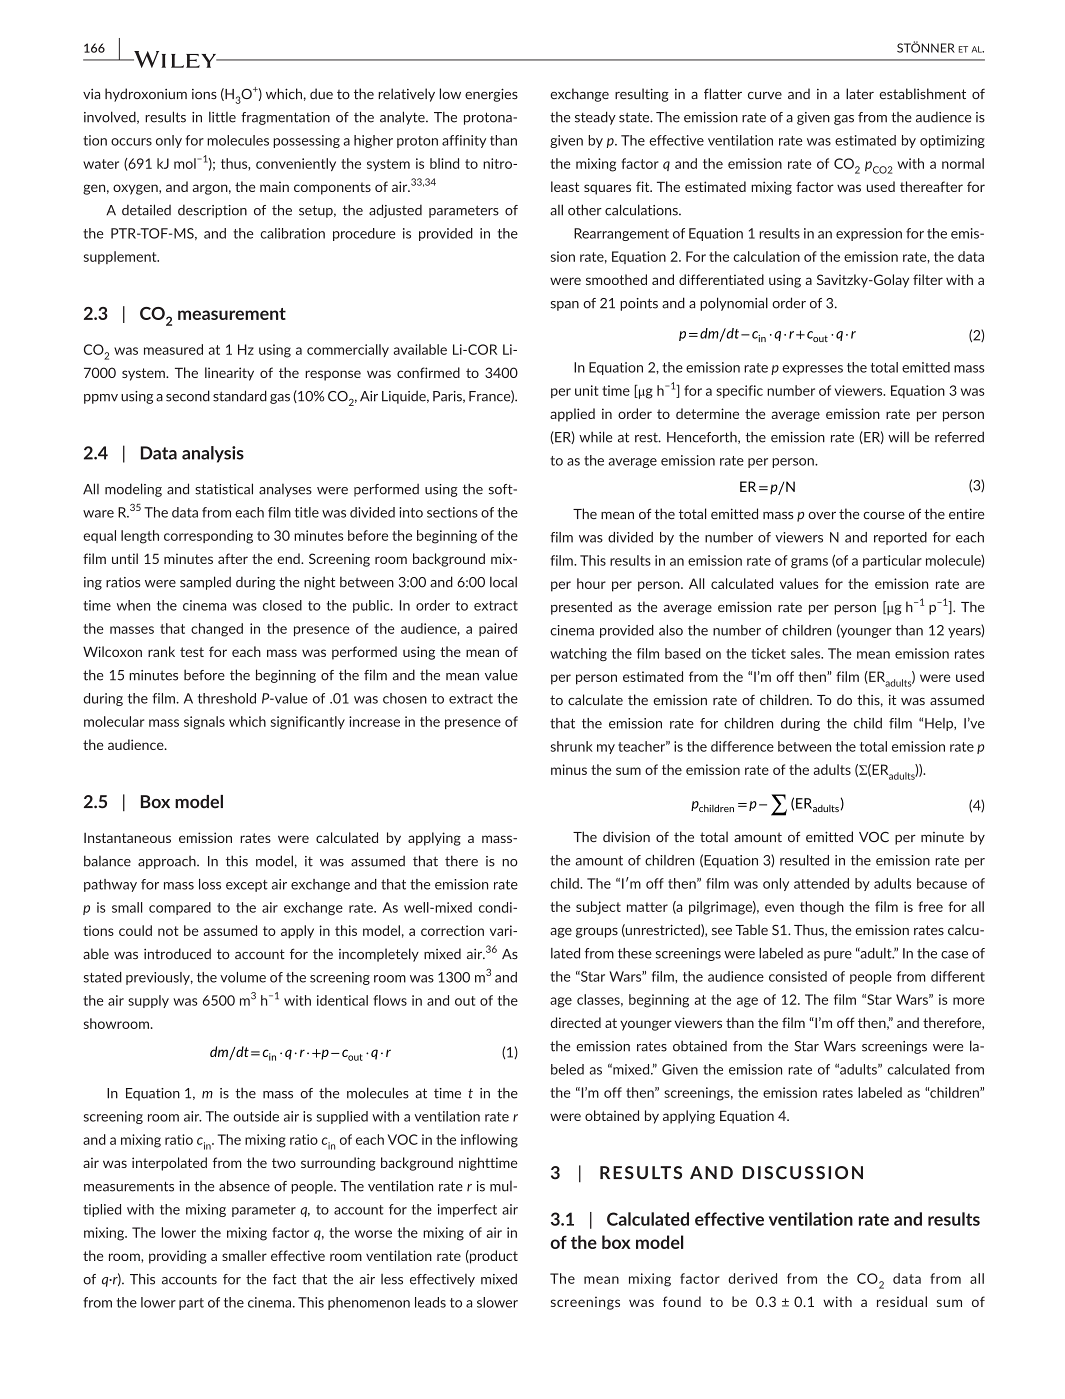 The width and height of the screenshot is (1065, 1399). I want to click on energies, so click(491, 95).
